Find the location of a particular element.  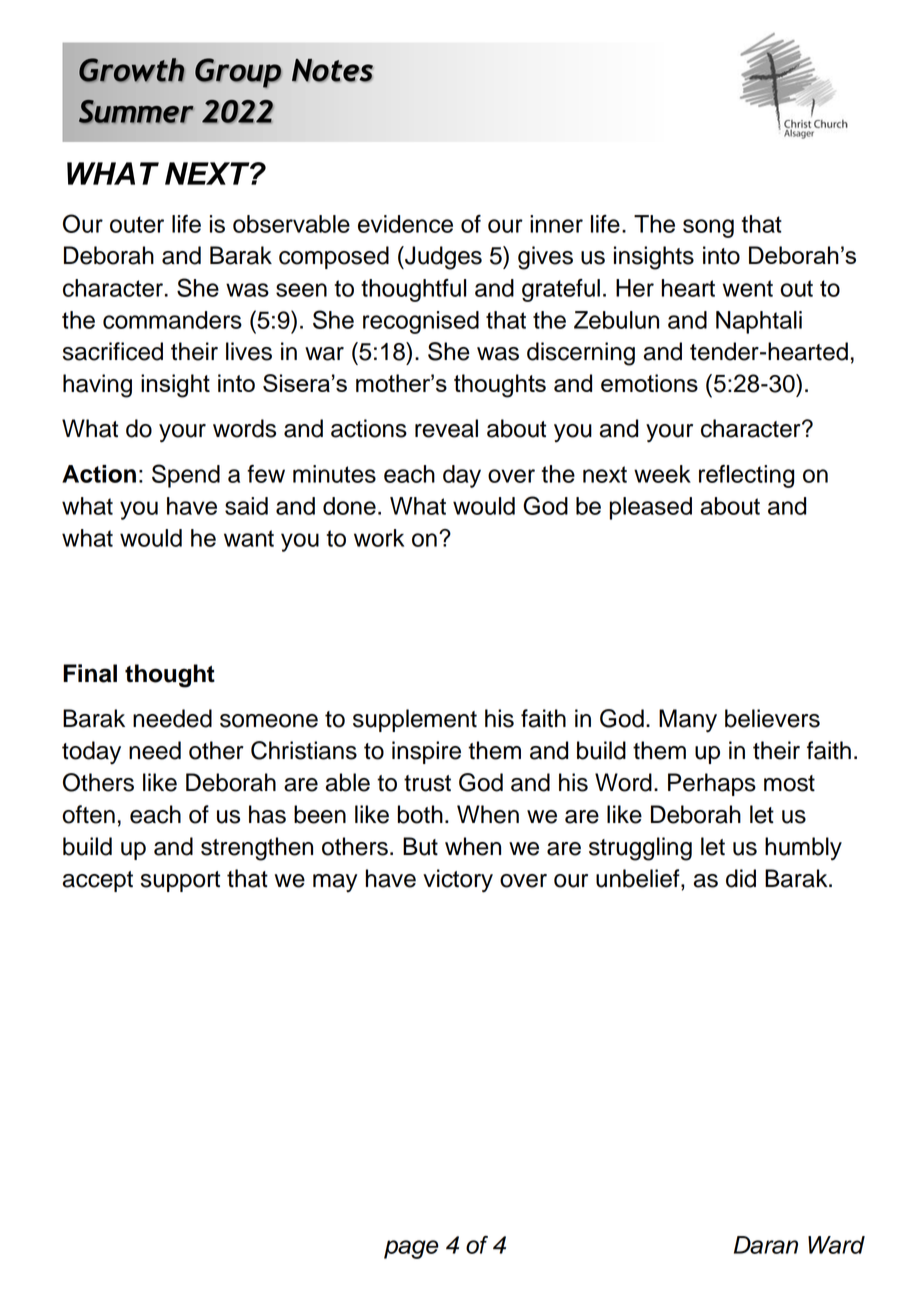

reveal is located at coordinates (446, 428).
